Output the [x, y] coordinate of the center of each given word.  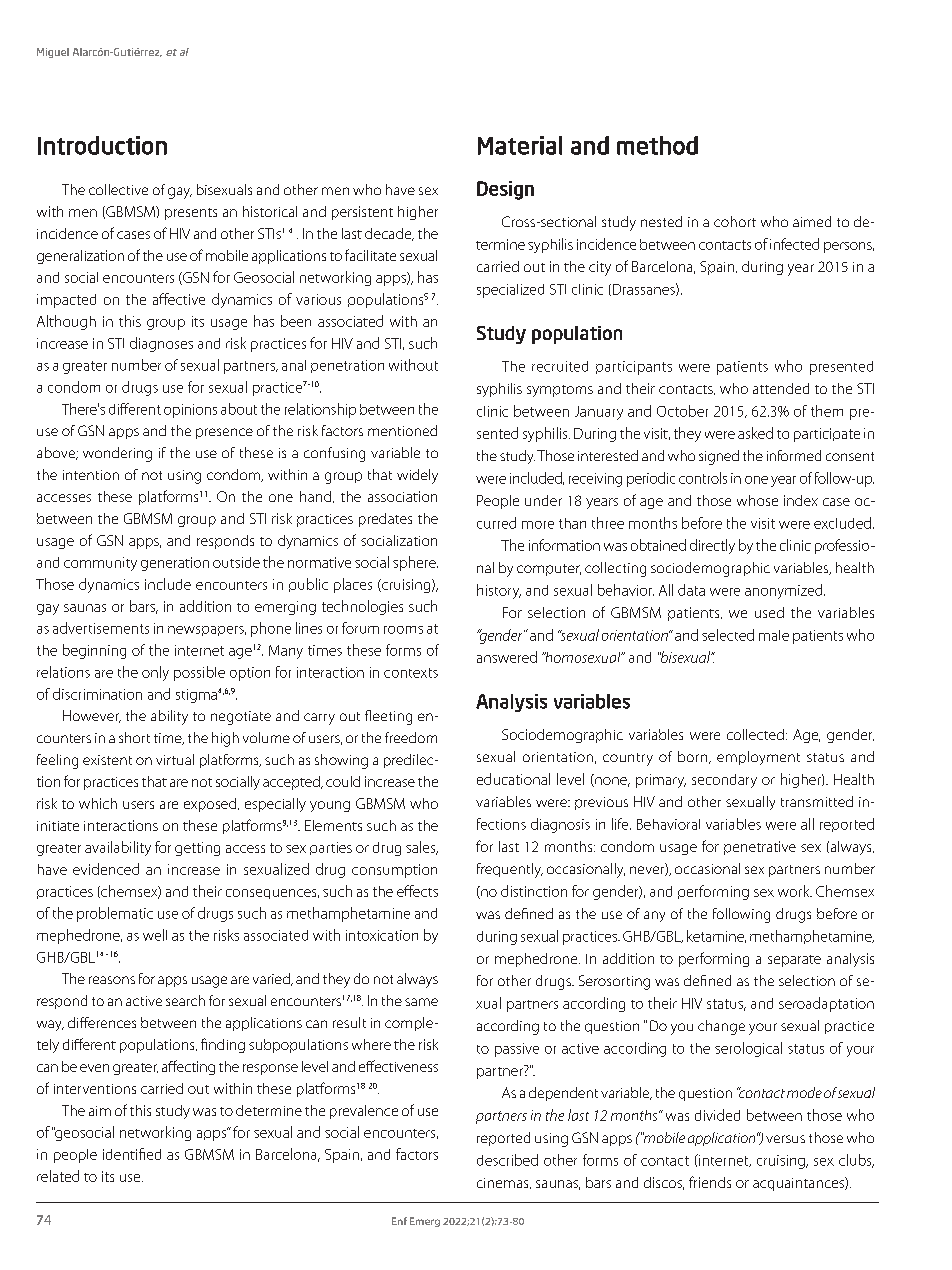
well [155, 935]
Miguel [53, 53]
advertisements [101, 628]
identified [132, 1154]
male [774, 635]
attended [781, 388]
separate [794, 961]
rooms [403, 630]
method [657, 145]
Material [520, 145]
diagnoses [161, 344]
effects [417, 891]
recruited [560, 366]
